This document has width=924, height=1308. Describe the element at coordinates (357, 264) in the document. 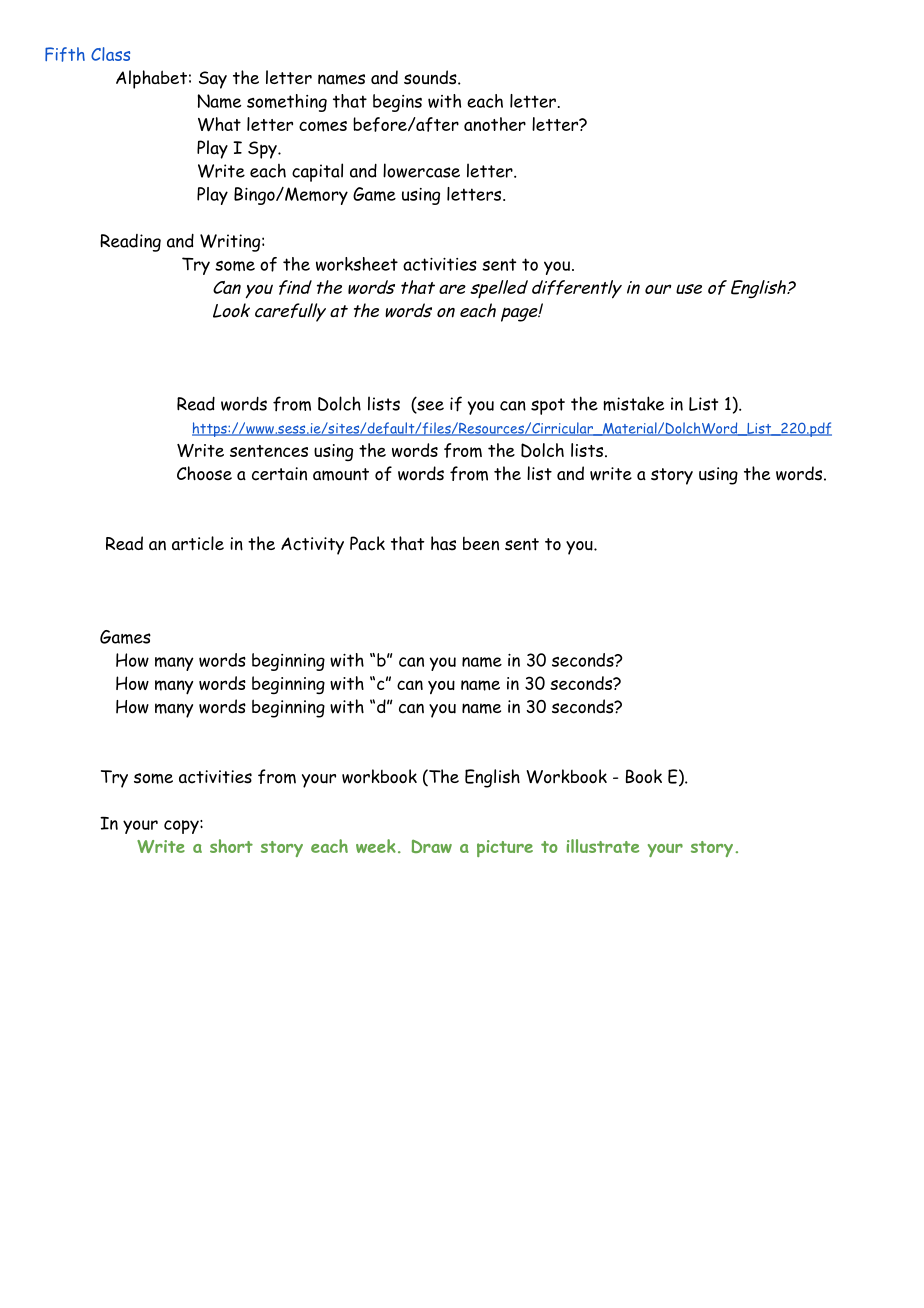

I see `worksheet` at that location.
